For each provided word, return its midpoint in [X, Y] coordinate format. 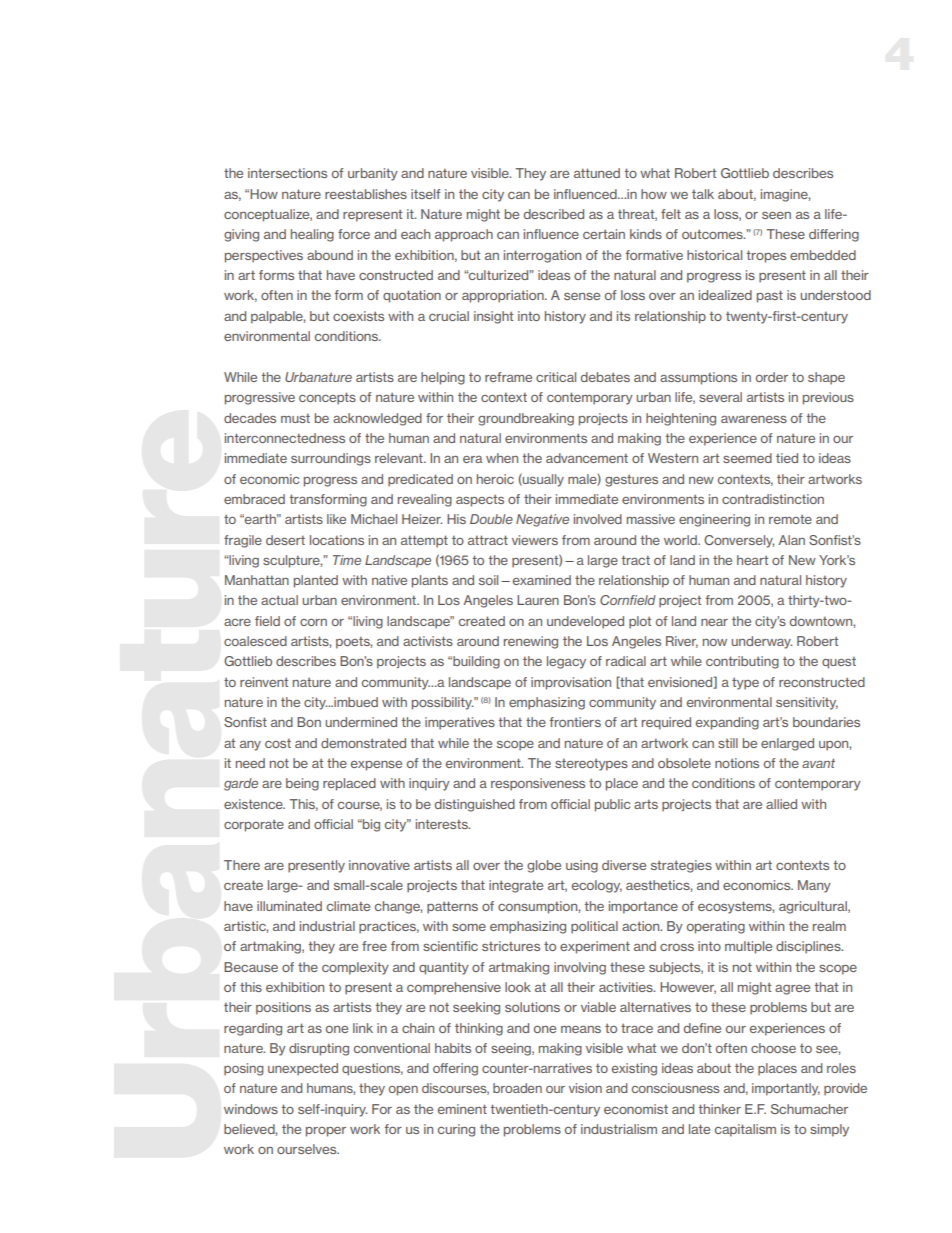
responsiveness [538, 784]
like [336, 519]
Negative [542, 520]
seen [776, 215]
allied [781, 804]
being [302, 784]
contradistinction [773, 499]
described [554, 214]
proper [326, 1132]
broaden [517, 1088]
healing [312, 235]
